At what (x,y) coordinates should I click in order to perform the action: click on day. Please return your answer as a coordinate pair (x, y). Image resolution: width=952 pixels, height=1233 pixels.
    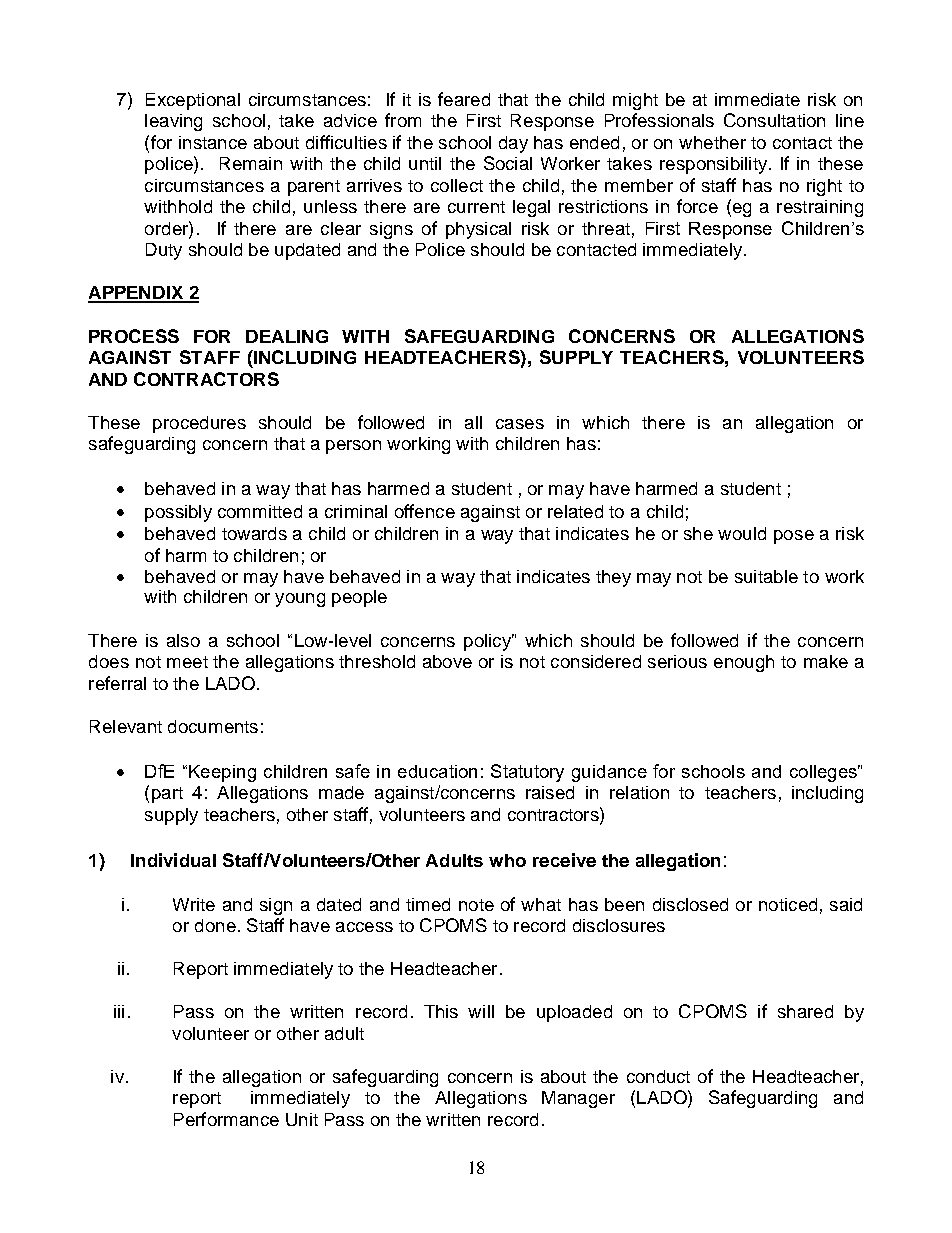
    Looking at the image, I should click on (513, 144).
